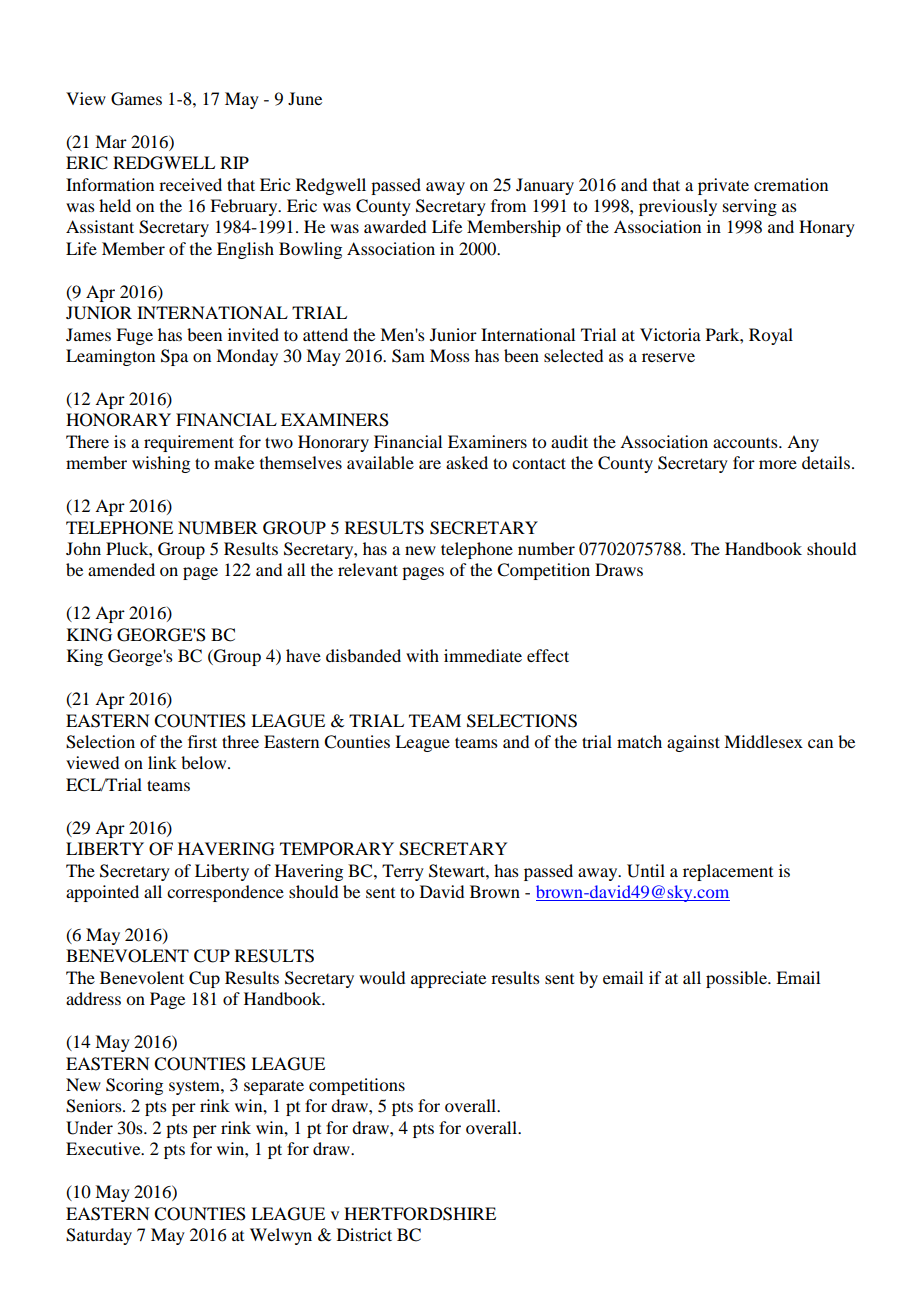 The width and height of the image is (924, 1308). Describe the element at coordinates (121, 569) in the image. I see `amended` at that location.
